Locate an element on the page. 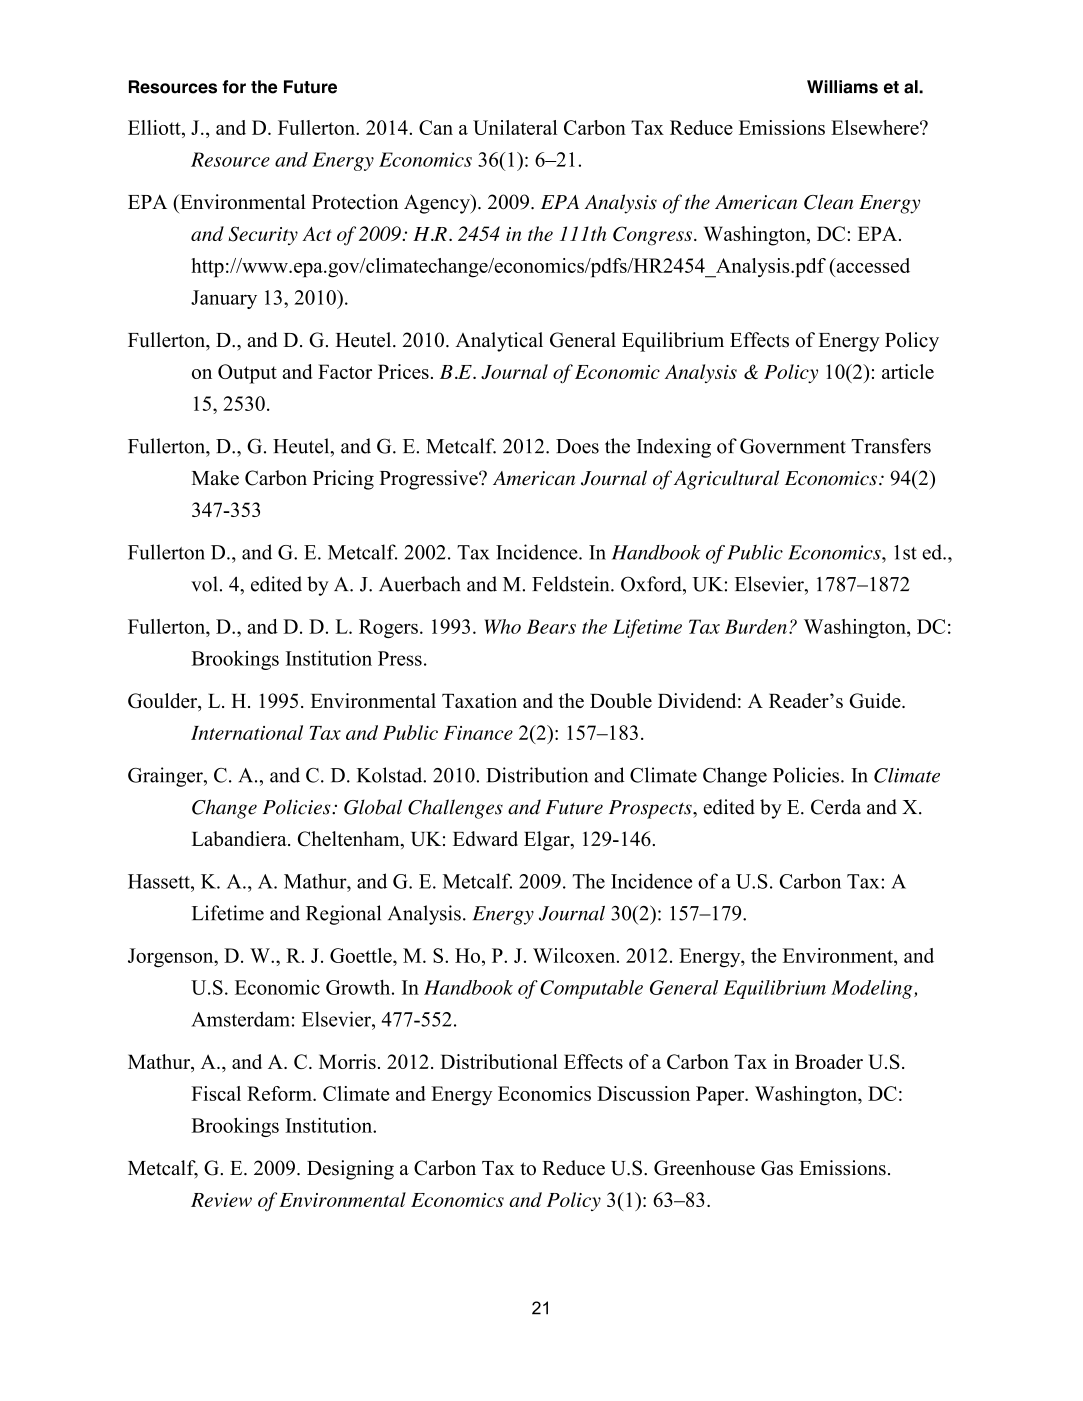 This document has width=1083, height=1401. Unilateral is located at coordinates (515, 127).
